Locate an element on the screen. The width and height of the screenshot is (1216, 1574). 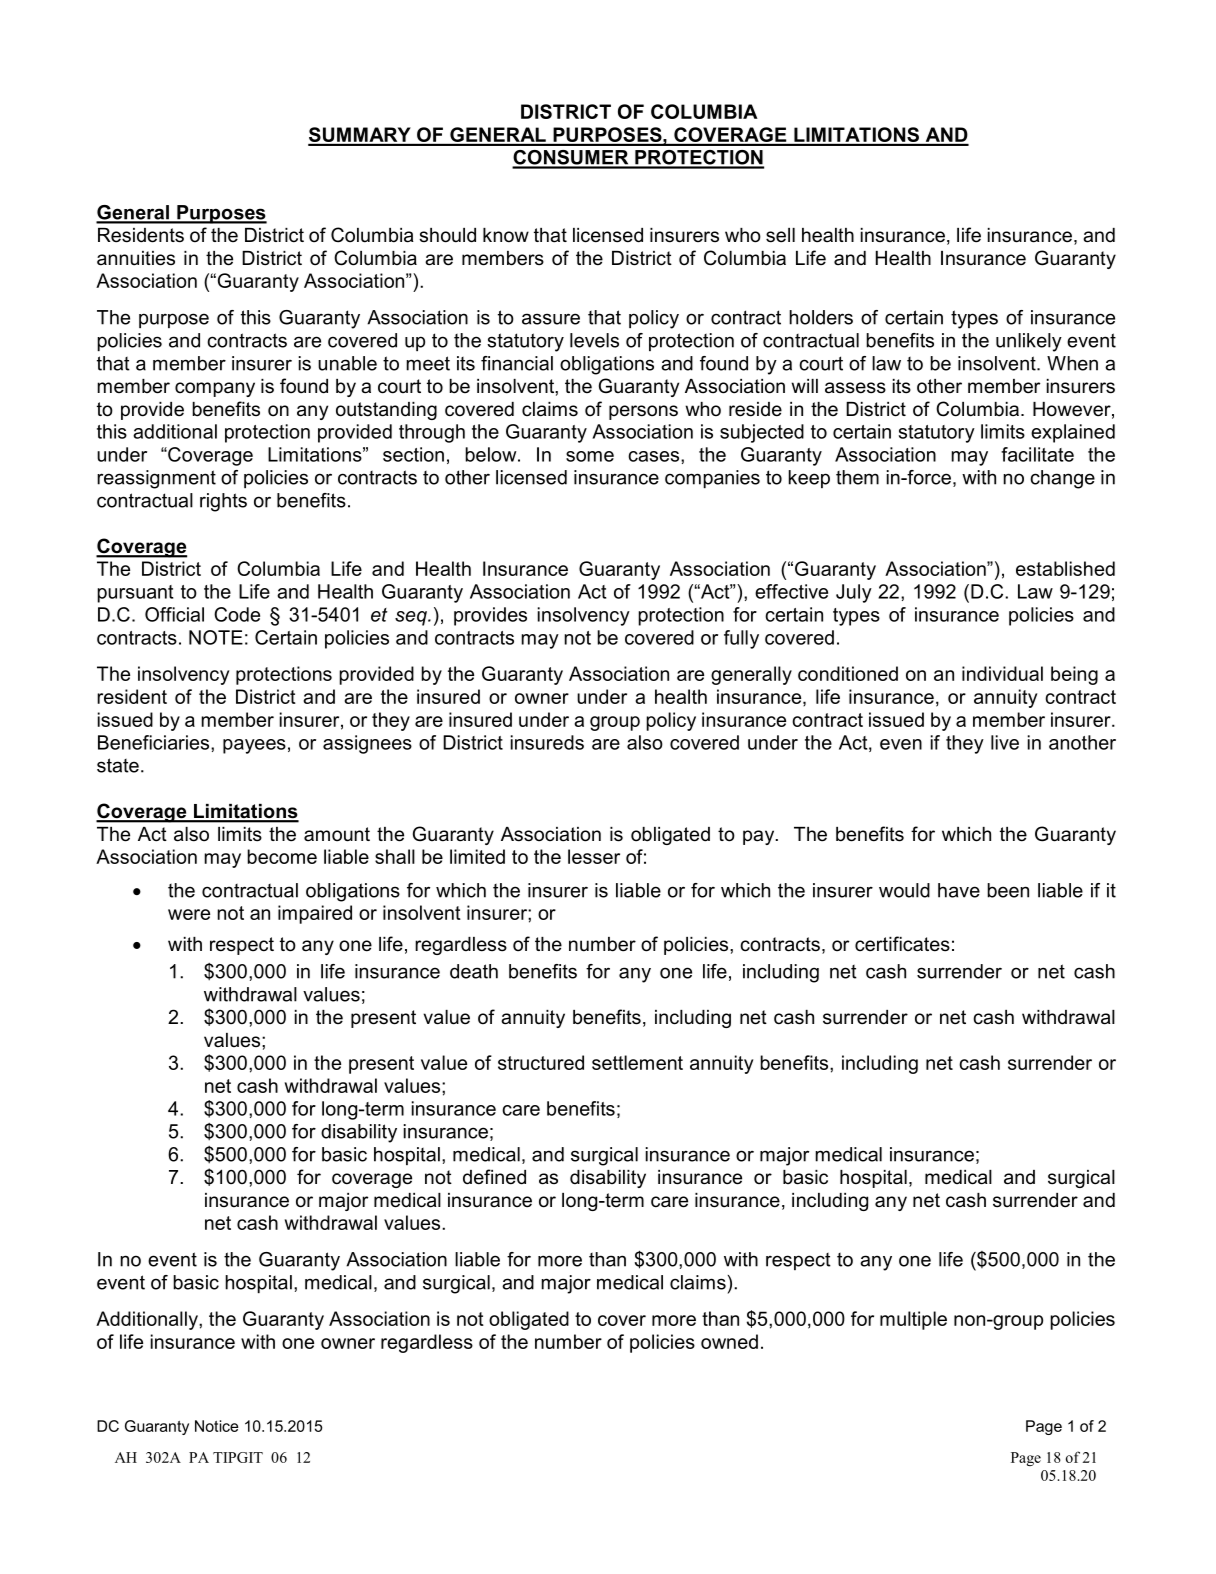
Notice is located at coordinates (216, 1426).
